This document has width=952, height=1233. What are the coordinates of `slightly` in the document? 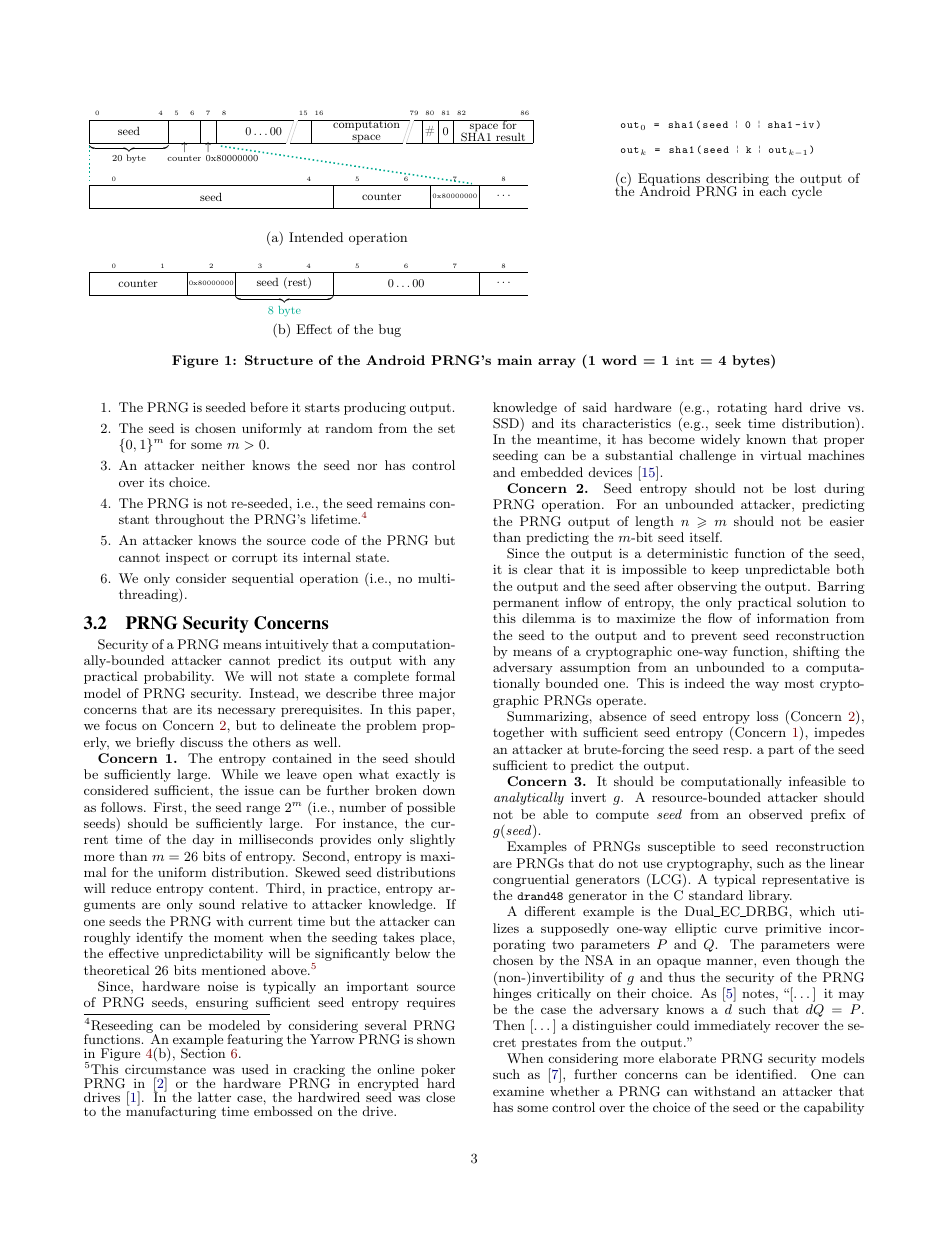 It's located at (432, 840).
